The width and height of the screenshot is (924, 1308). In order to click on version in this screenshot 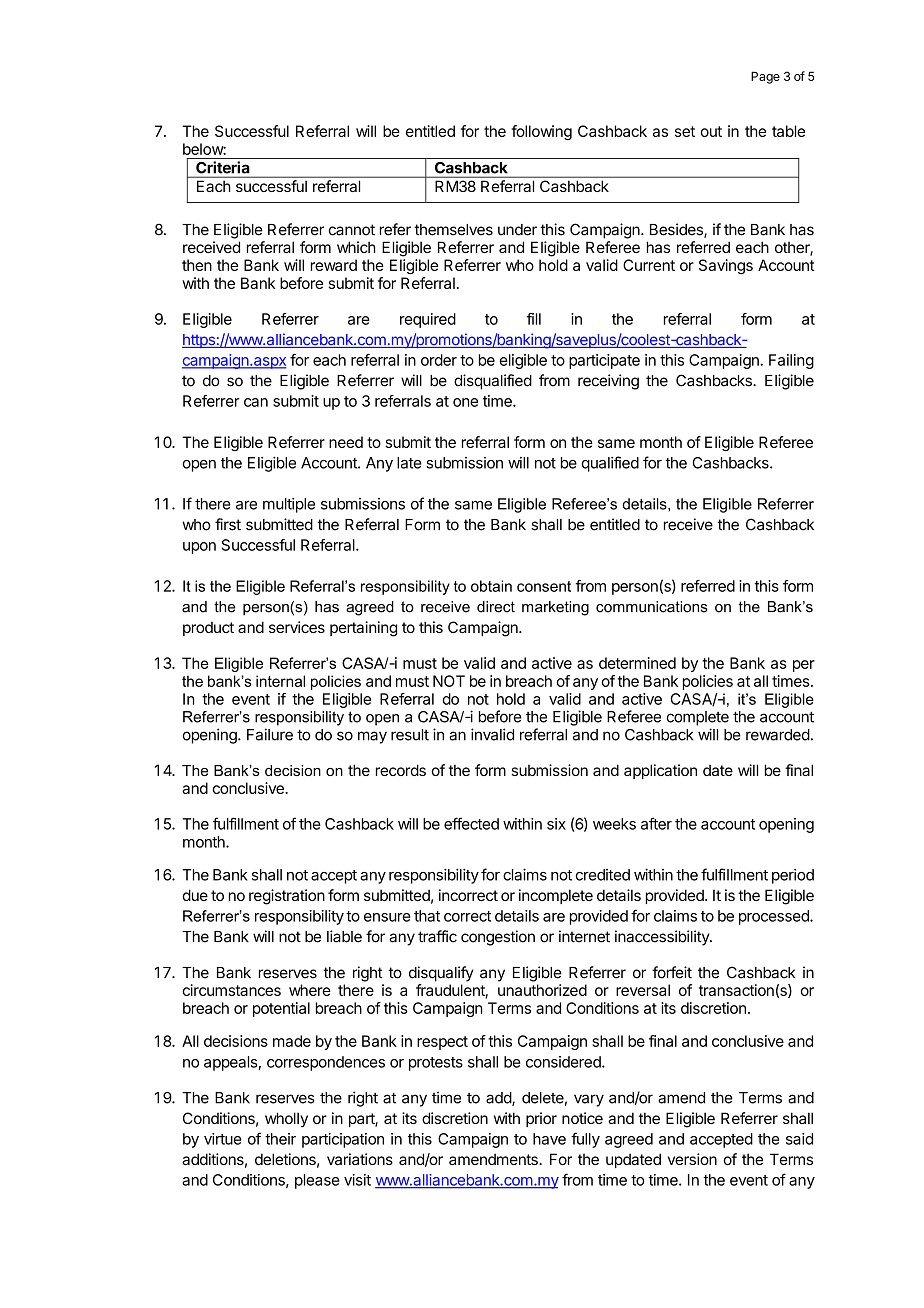, I will do `click(692, 1159)`.
